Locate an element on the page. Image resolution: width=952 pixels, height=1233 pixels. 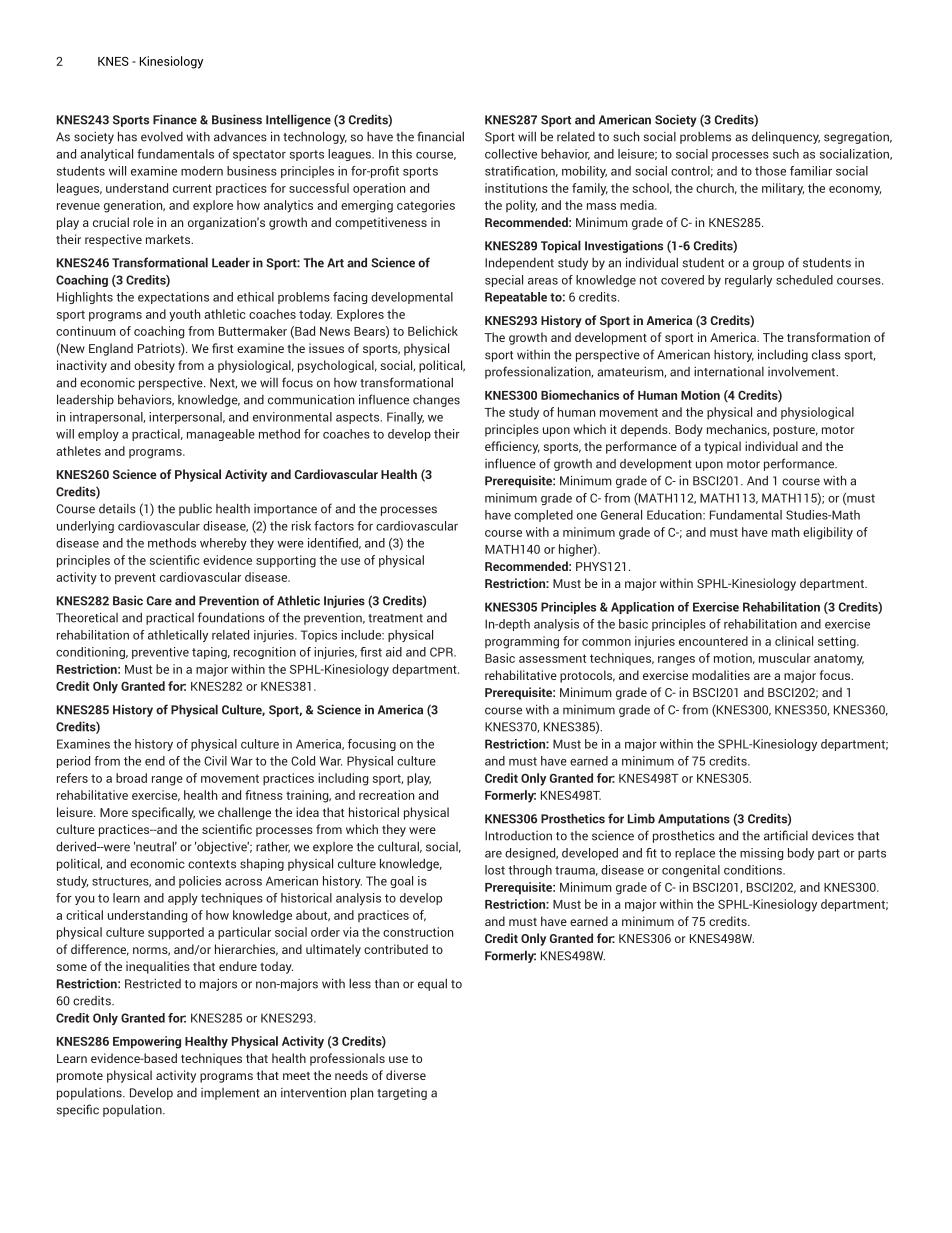
delinquency is located at coordinates (786, 137).
